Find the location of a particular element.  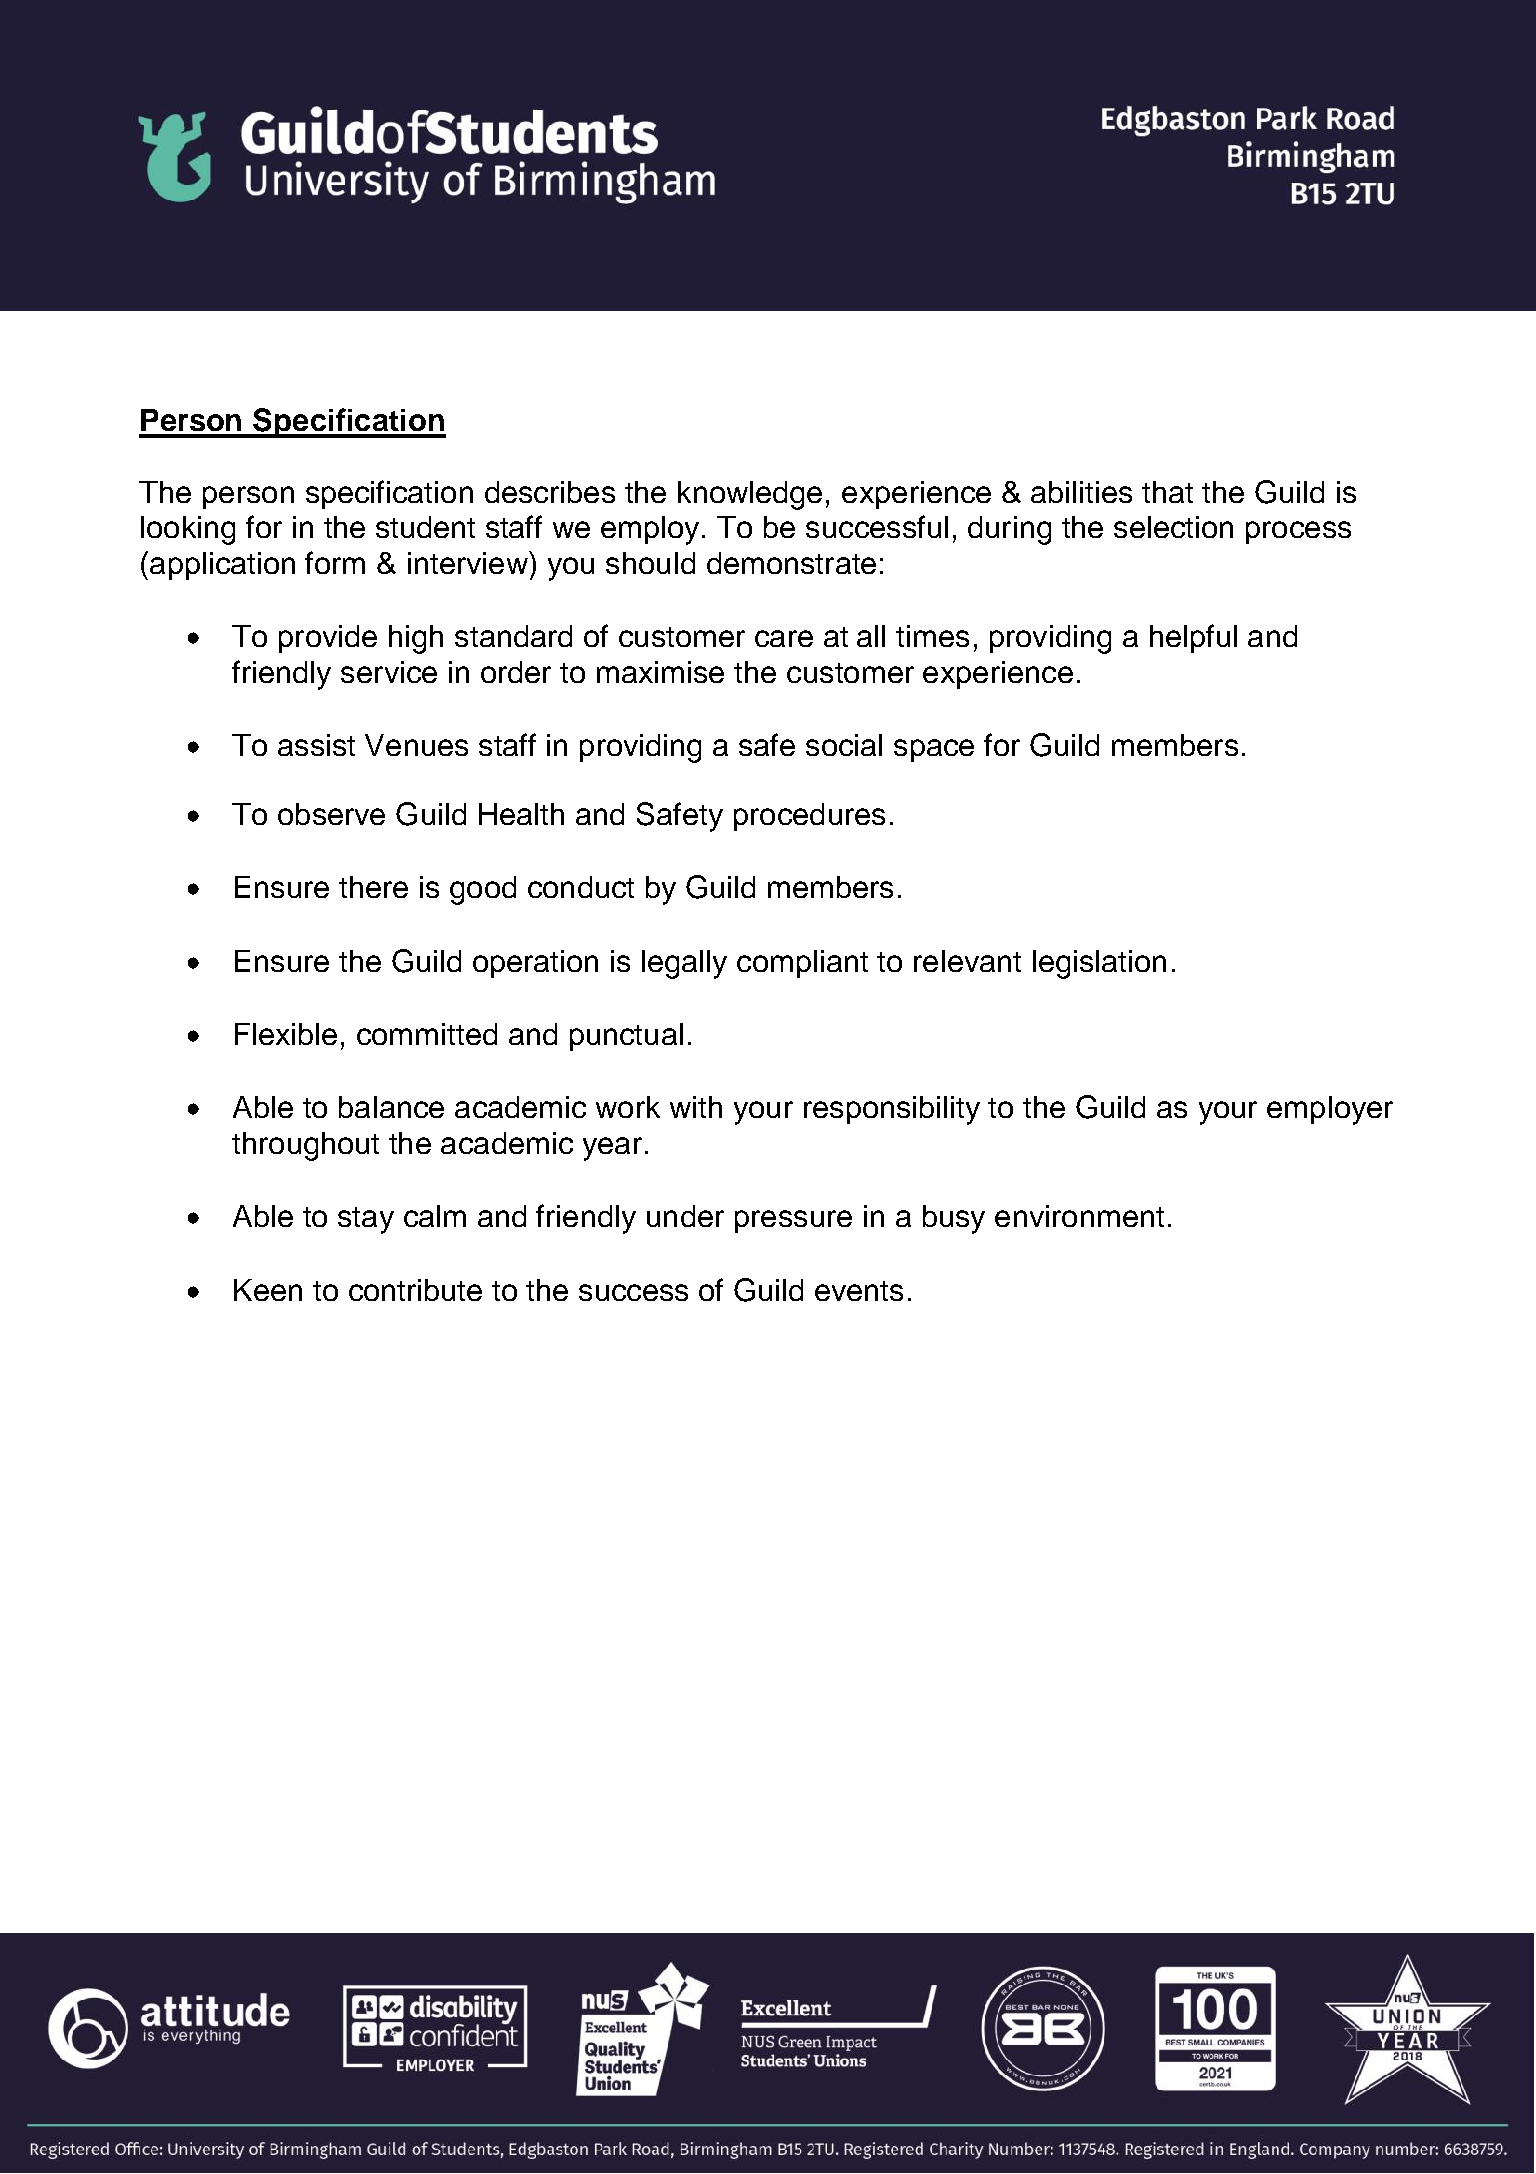

knowledge is located at coordinates (750, 495).
